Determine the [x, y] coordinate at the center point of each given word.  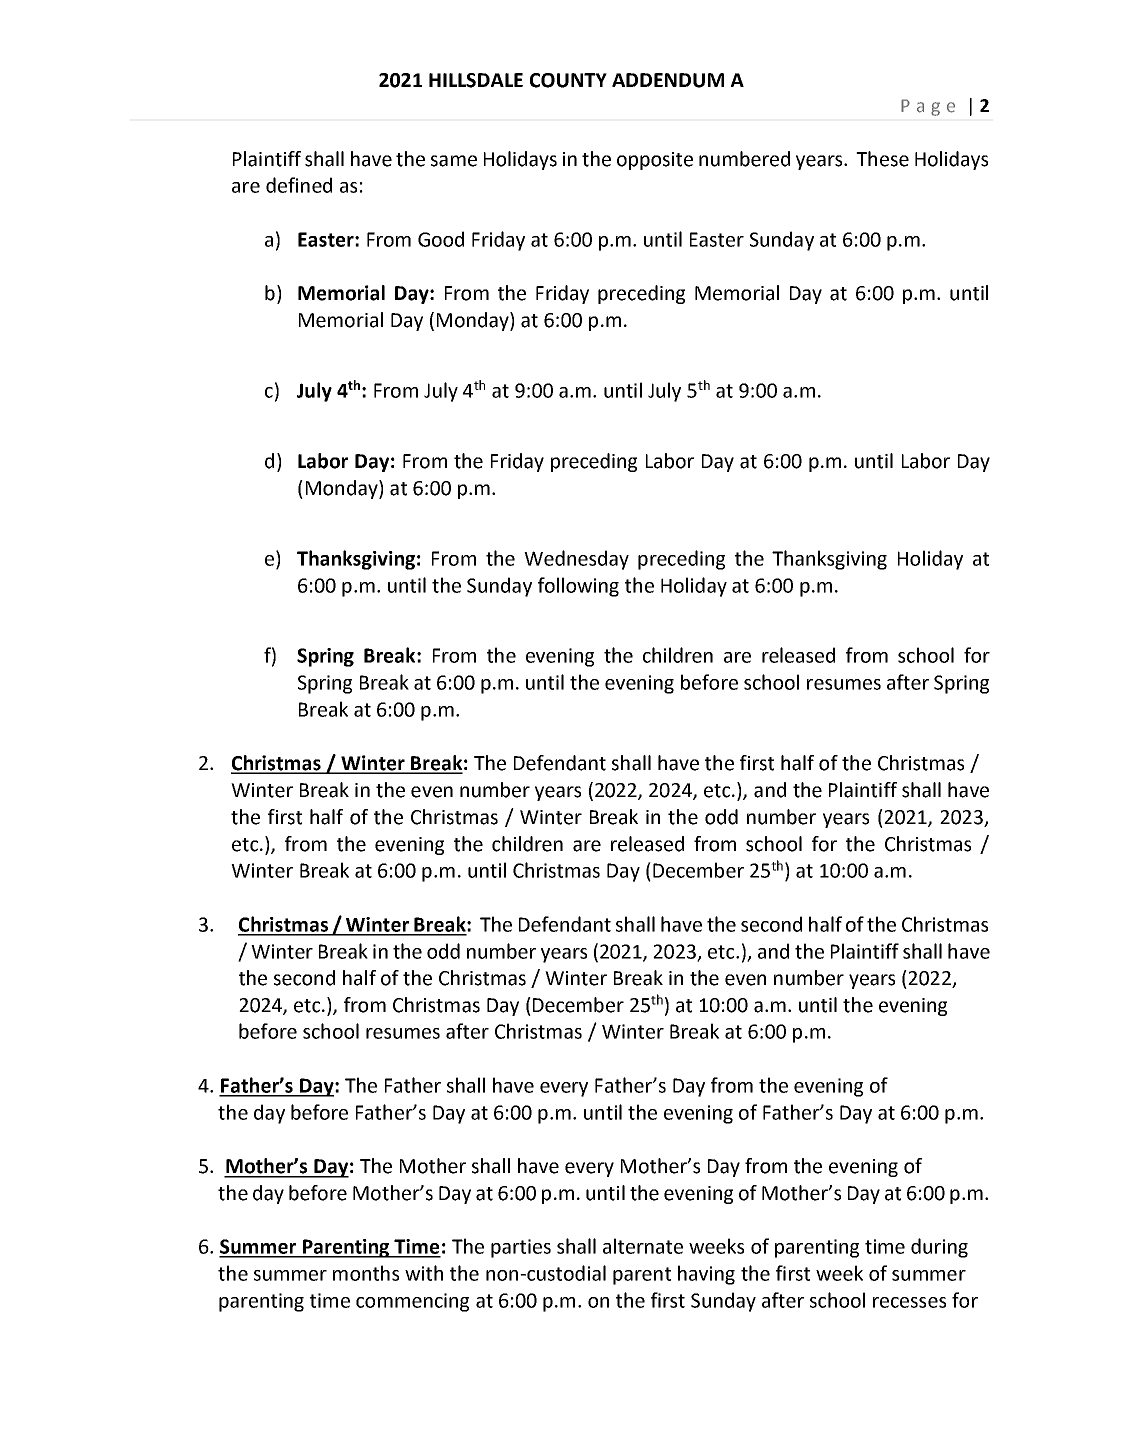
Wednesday [576, 560]
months [366, 1273]
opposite [655, 161]
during [939, 1248]
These [882, 159]
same [454, 161]
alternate [643, 1246]
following [578, 587]
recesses [909, 1302]
